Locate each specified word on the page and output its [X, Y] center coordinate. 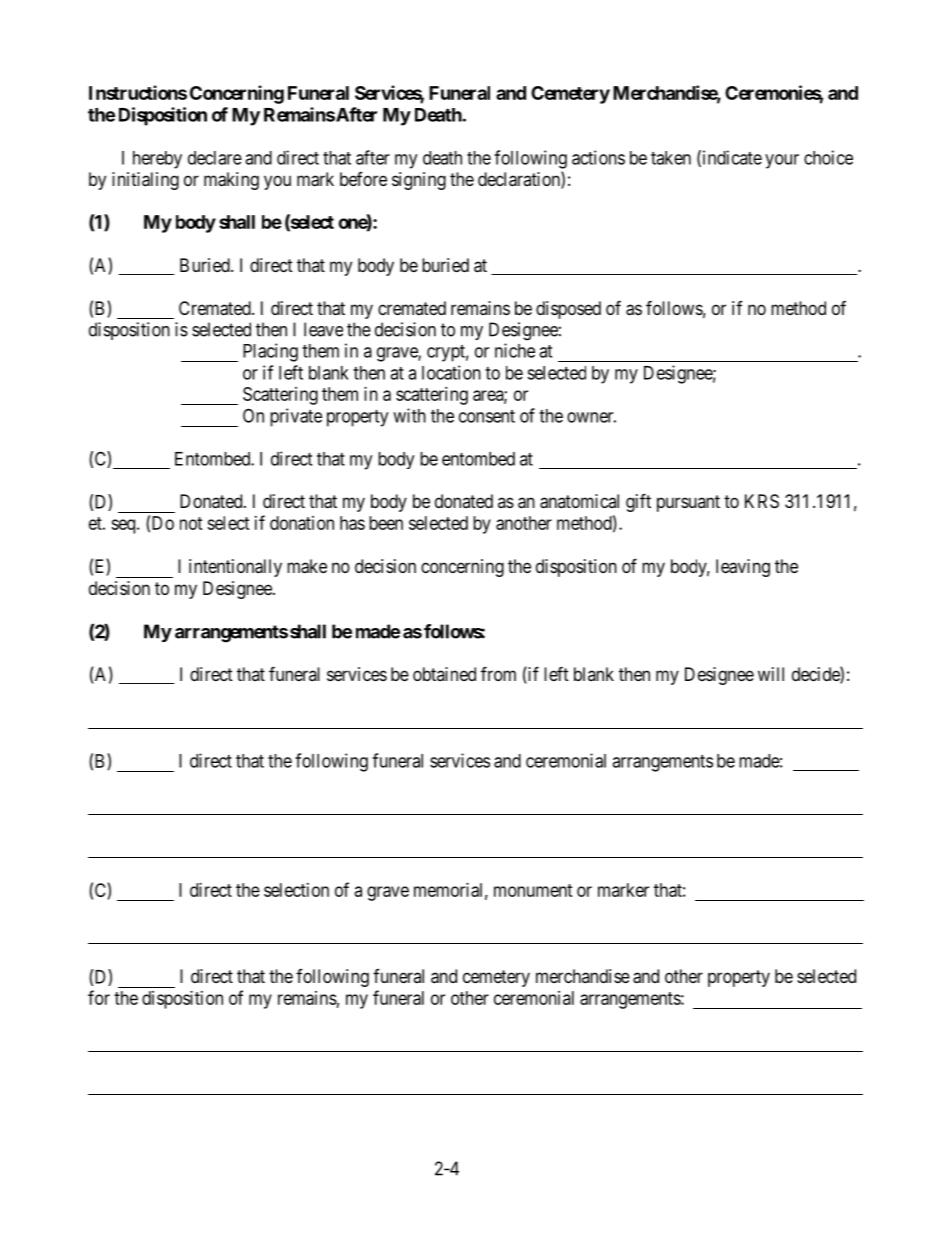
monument [533, 890]
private [296, 417]
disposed [568, 310]
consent [487, 416]
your [782, 161]
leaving [743, 568]
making [231, 181]
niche [515, 350]
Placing [270, 352]
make [307, 566]
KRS [762, 501]
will [771, 674]
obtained [444, 674]
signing [419, 181]
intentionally [235, 568]
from [498, 673]
